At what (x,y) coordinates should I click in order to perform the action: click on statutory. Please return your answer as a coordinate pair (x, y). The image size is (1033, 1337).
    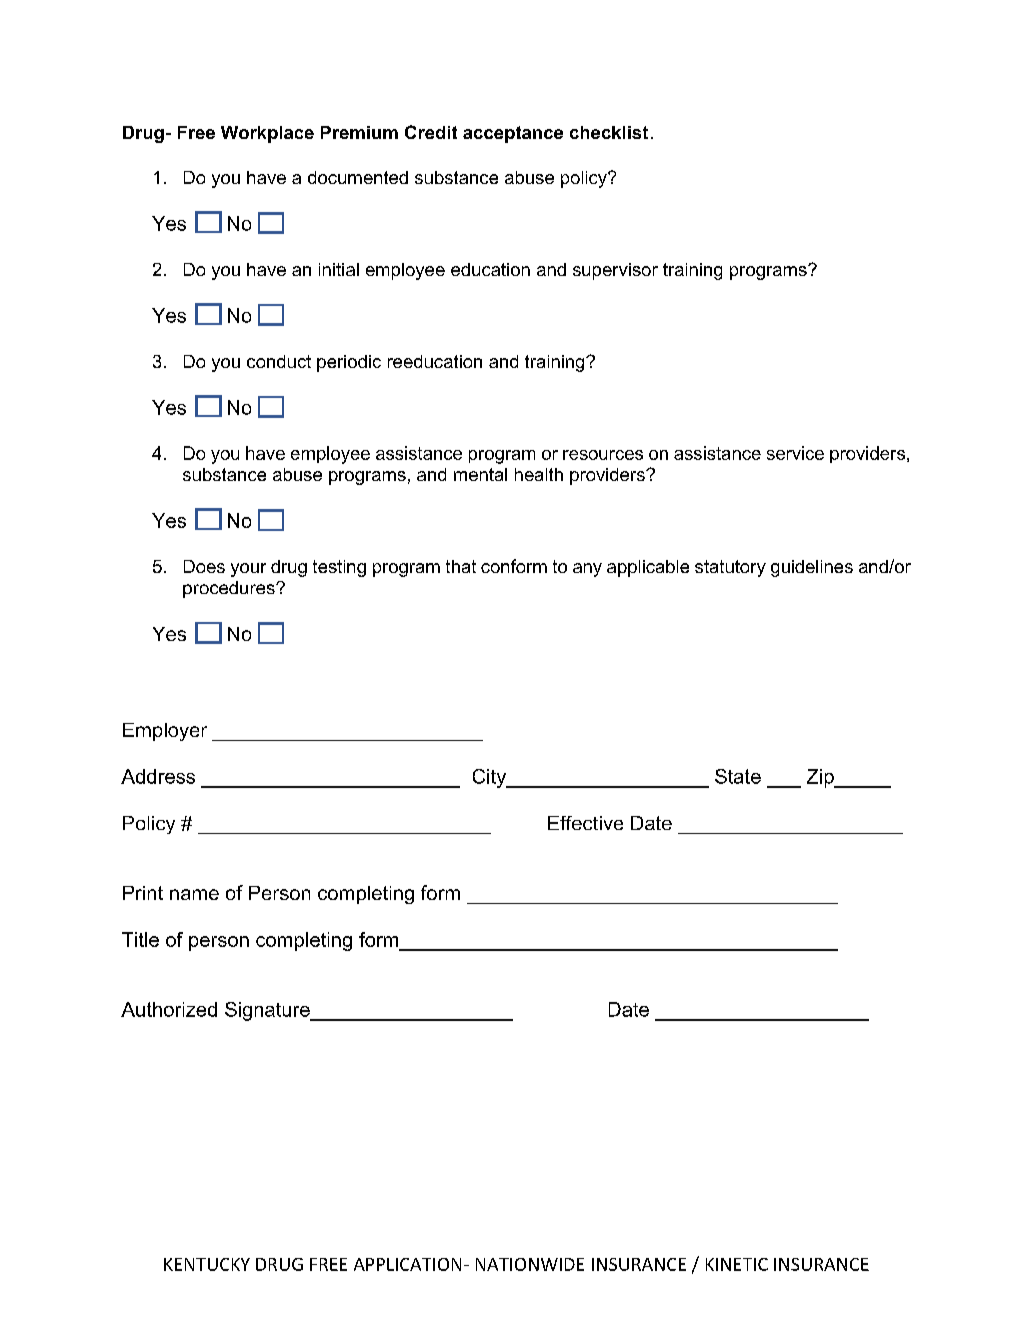
    Looking at the image, I should click on (730, 568).
